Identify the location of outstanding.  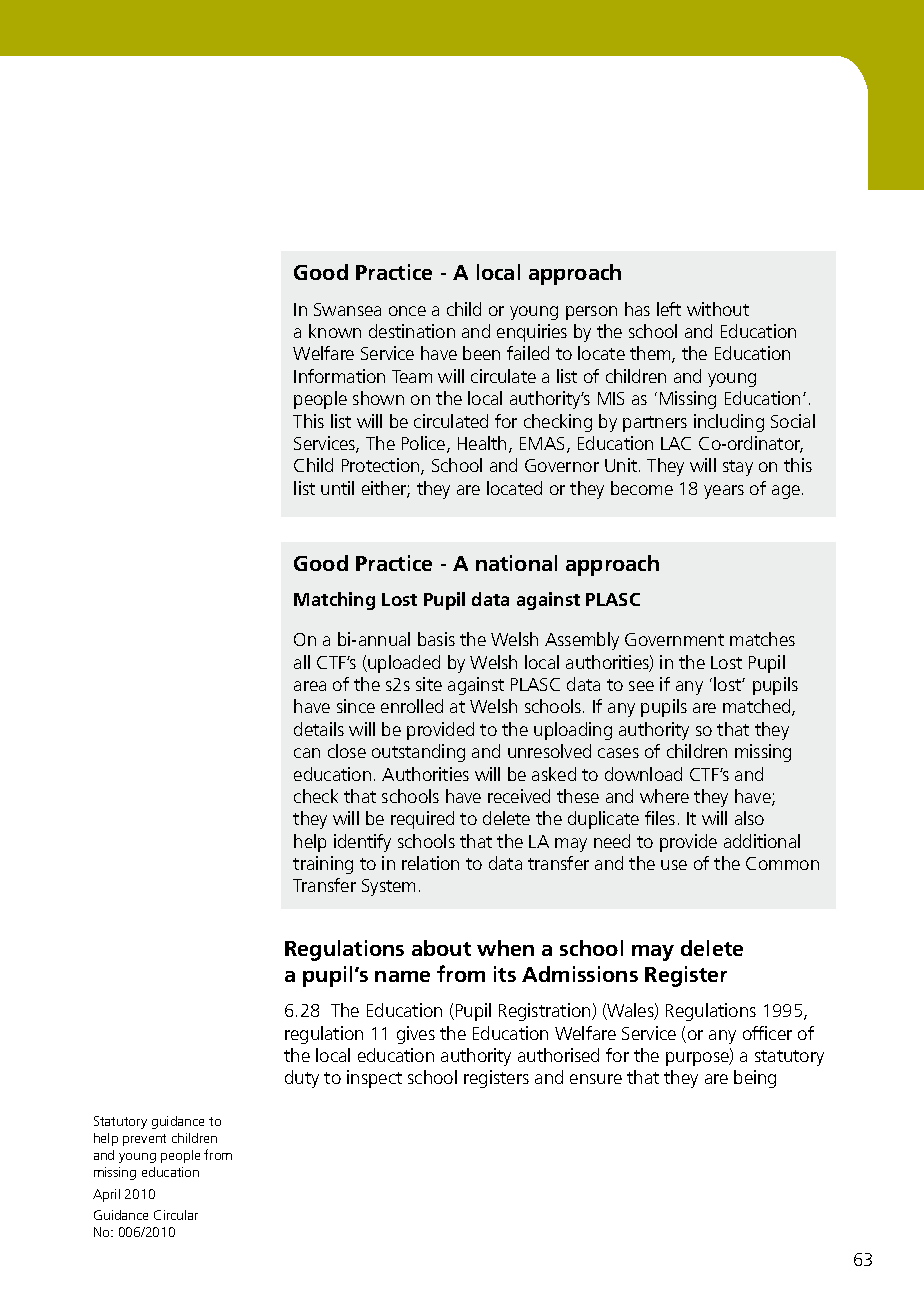
(418, 753).
